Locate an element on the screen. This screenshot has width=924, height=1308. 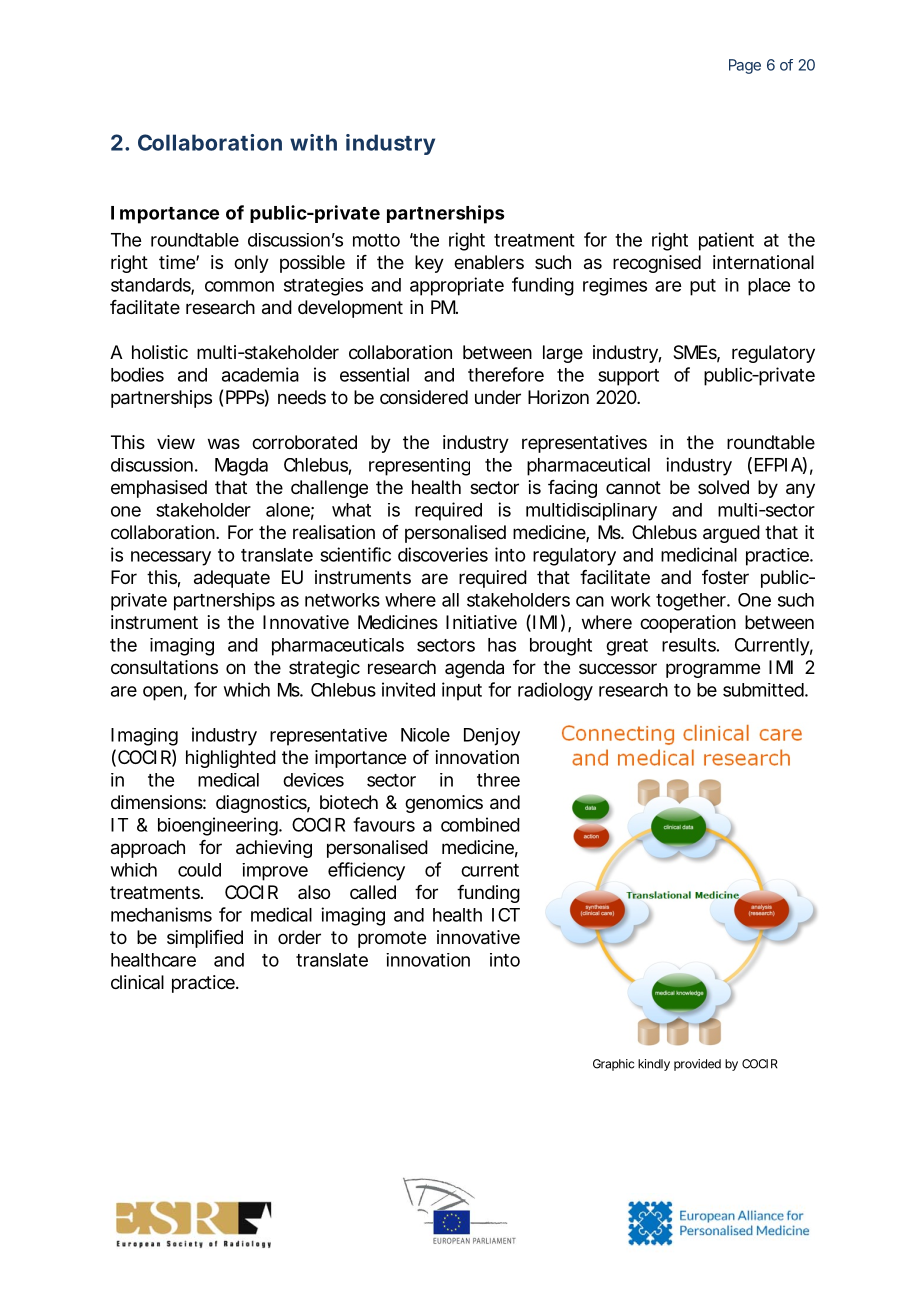
with is located at coordinates (313, 142).
